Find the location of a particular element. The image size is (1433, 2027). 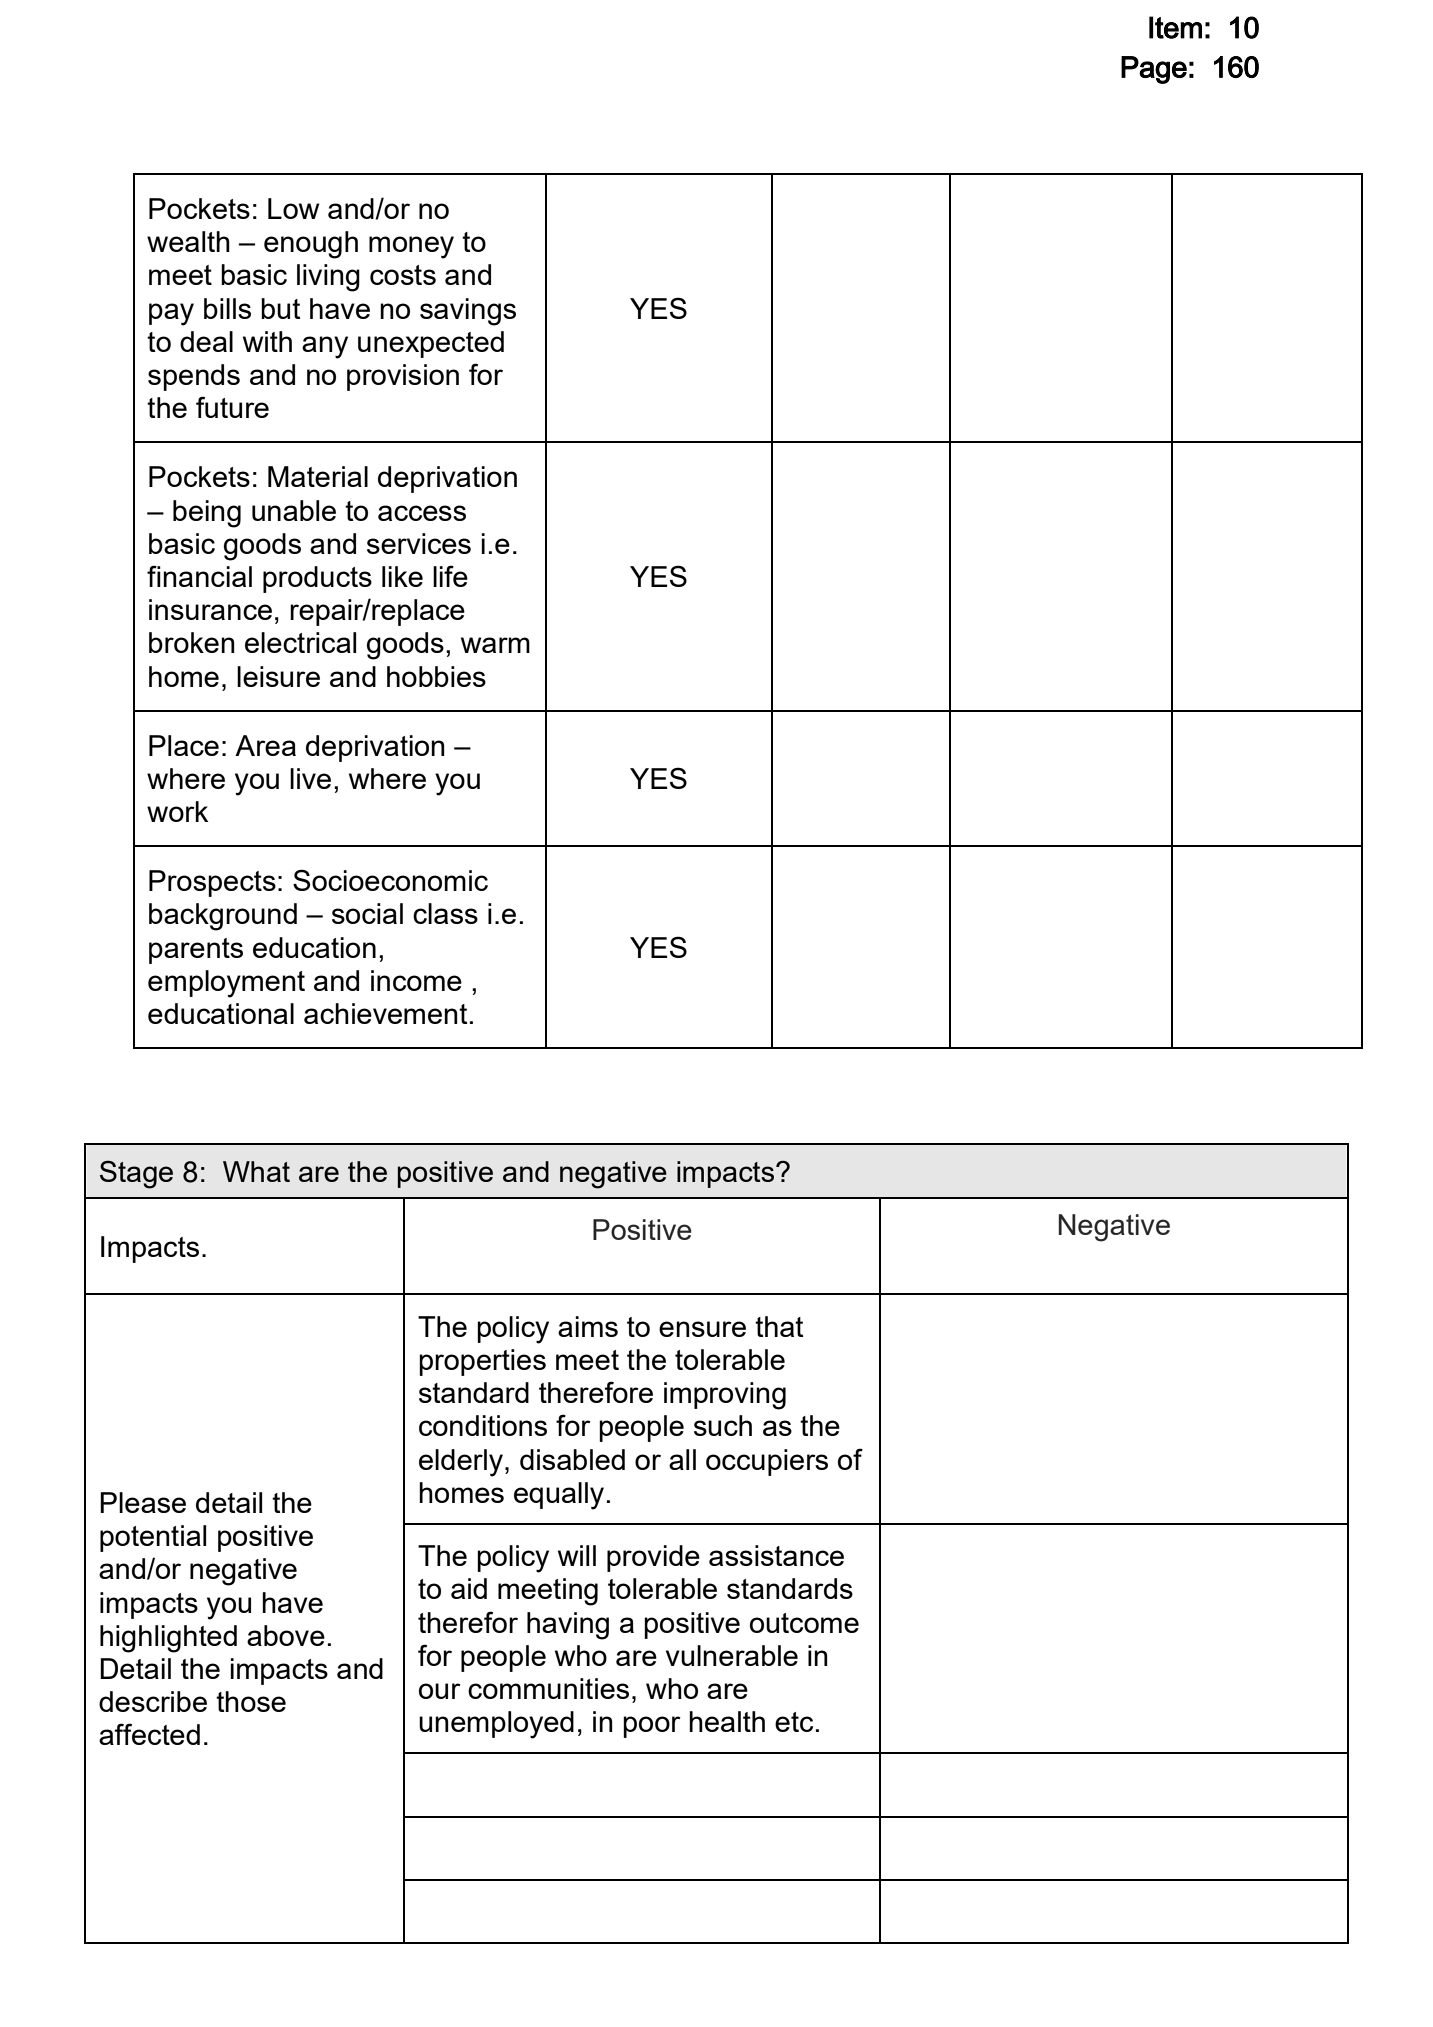

Low is located at coordinates (293, 208).
